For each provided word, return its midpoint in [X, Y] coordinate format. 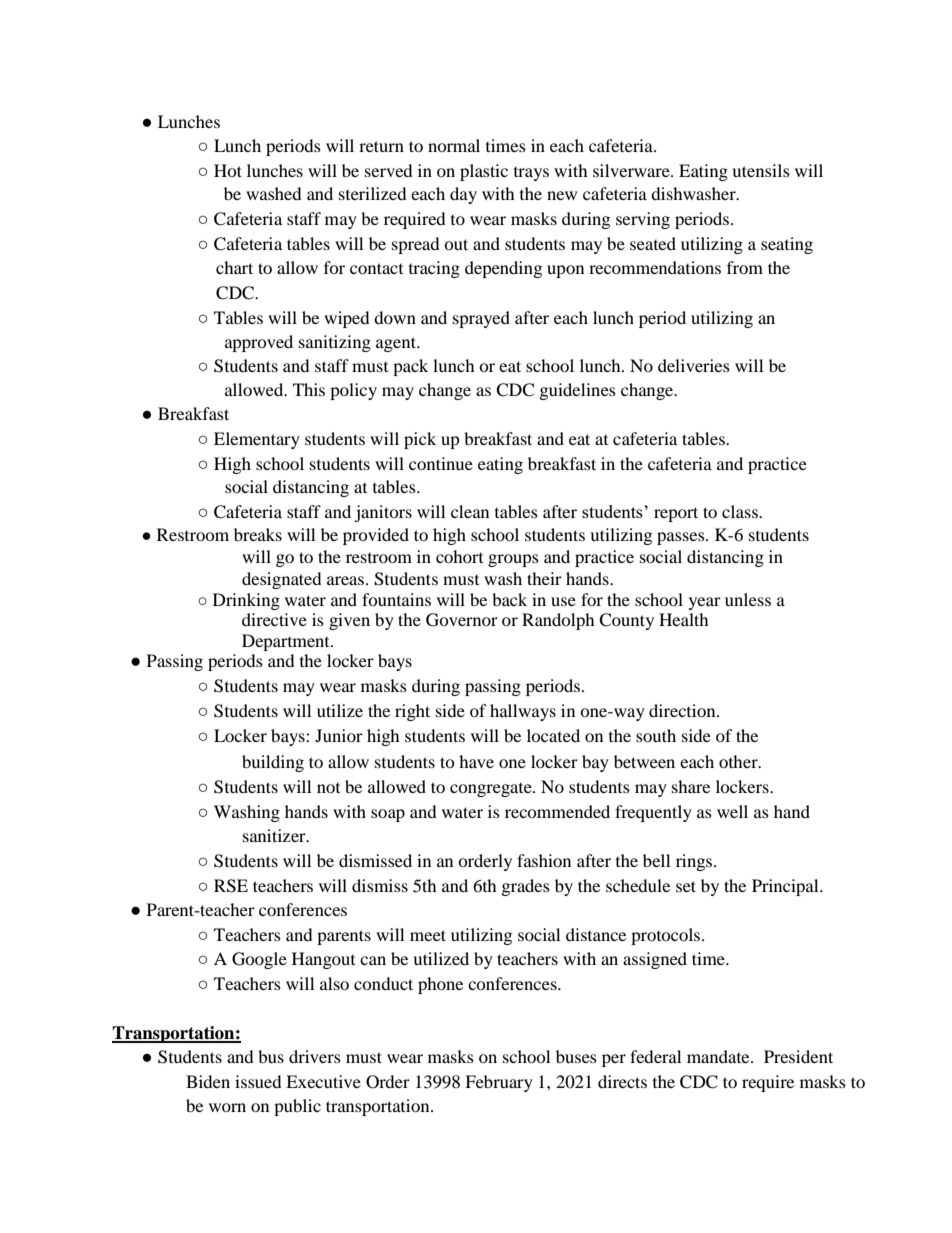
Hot [228, 170]
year [705, 603]
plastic [484, 172]
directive [274, 619]
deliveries [694, 365]
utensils [761, 170]
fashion [544, 860]
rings [695, 862]
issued [258, 1081]
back [509, 599]
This [309, 389]
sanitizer [275, 835]
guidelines [578, 391]
